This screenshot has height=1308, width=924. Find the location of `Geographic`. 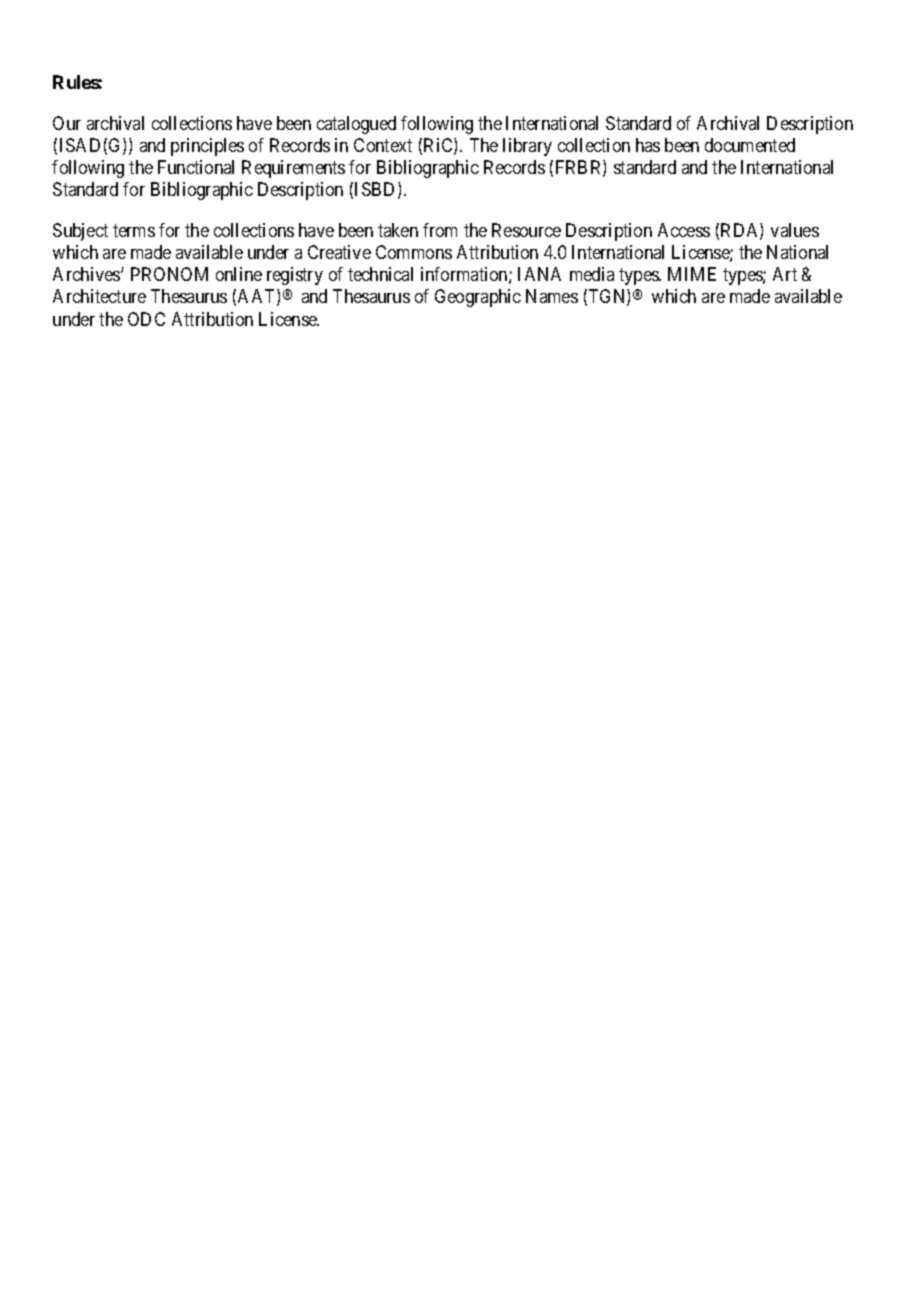

Geographic is located at coordinates (478, 298).
